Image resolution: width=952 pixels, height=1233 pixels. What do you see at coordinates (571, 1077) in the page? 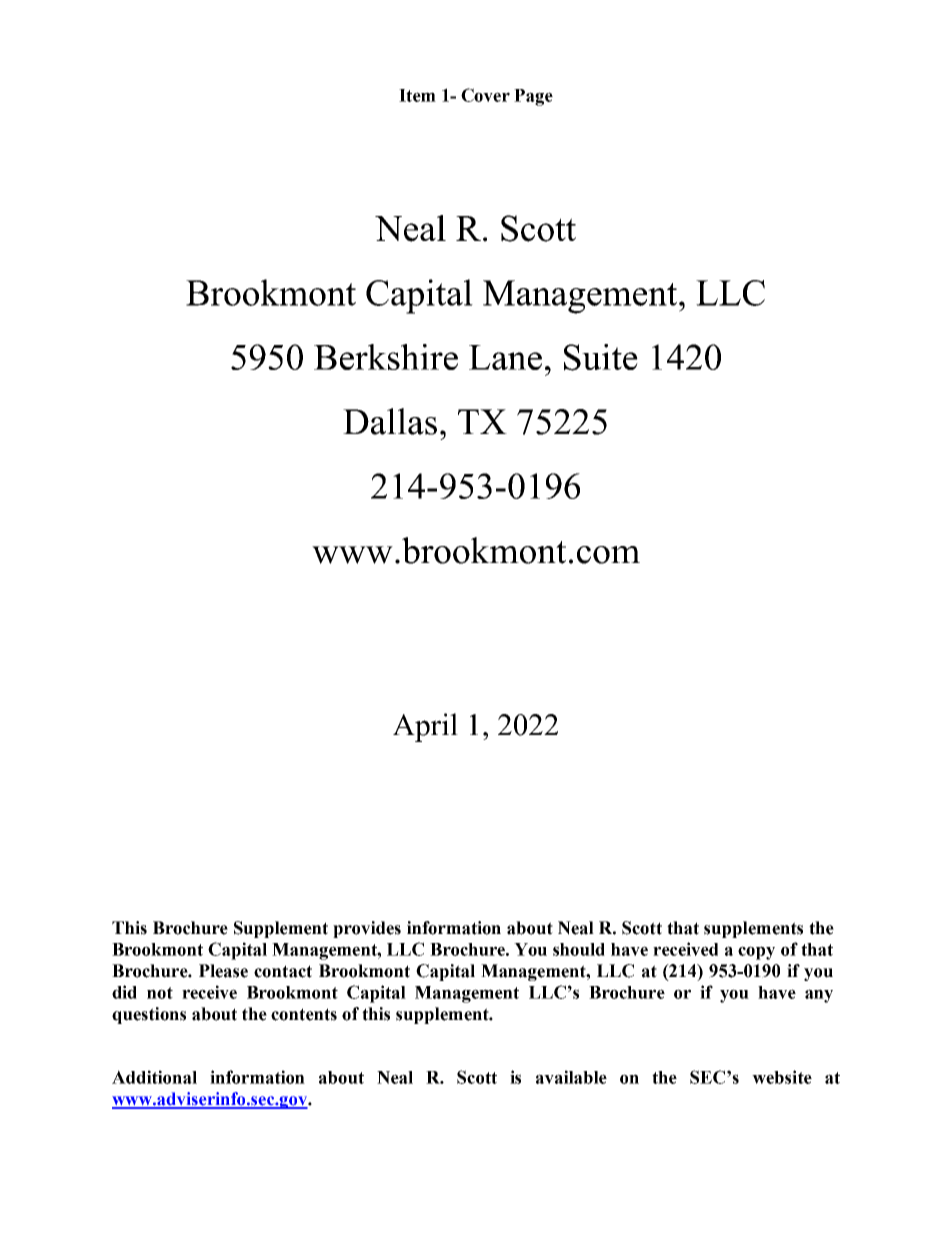
I see `available` at bounding box center [571, 1077].
